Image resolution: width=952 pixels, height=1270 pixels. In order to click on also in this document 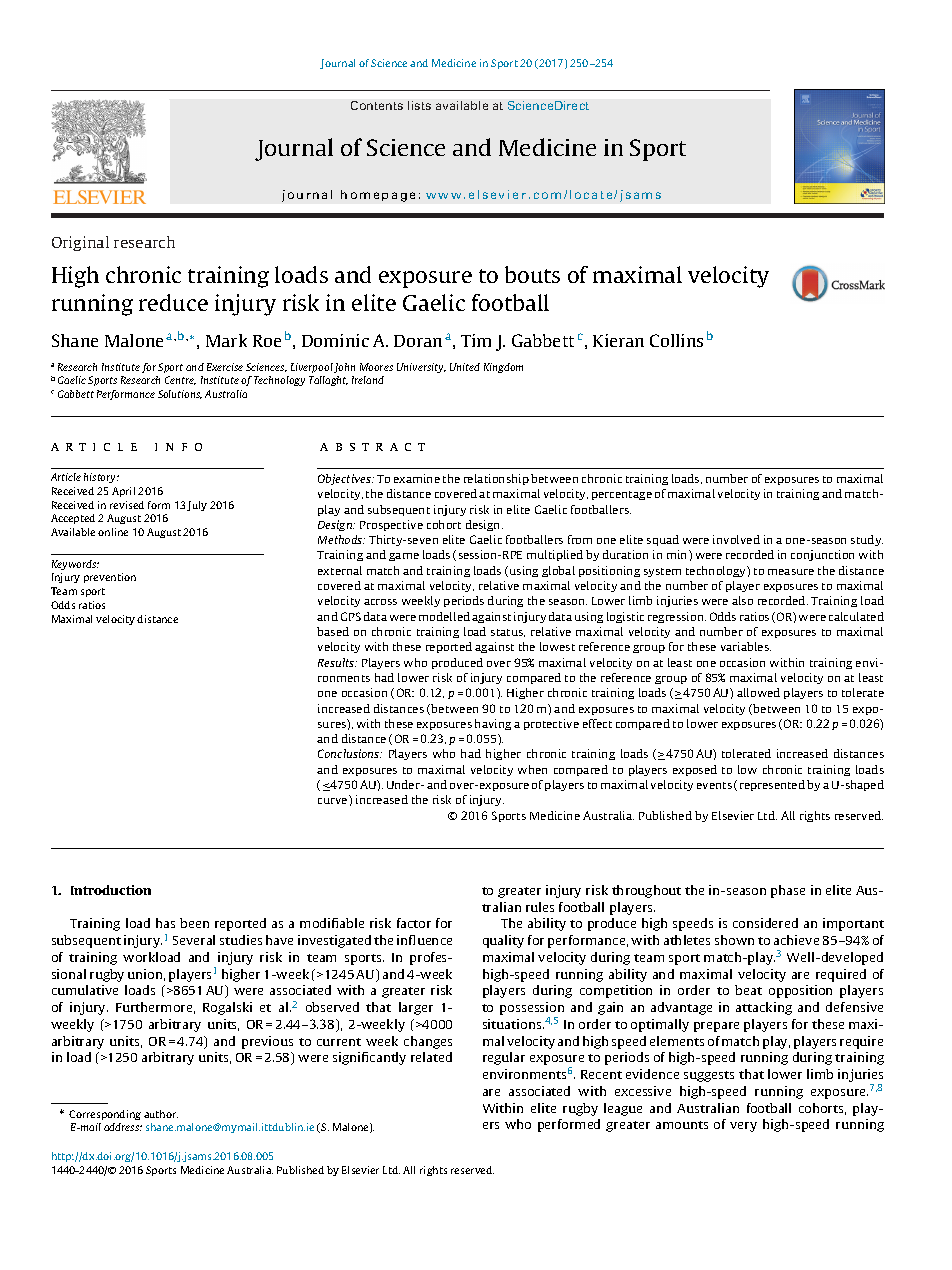, I will do `click(742, 600)`.
